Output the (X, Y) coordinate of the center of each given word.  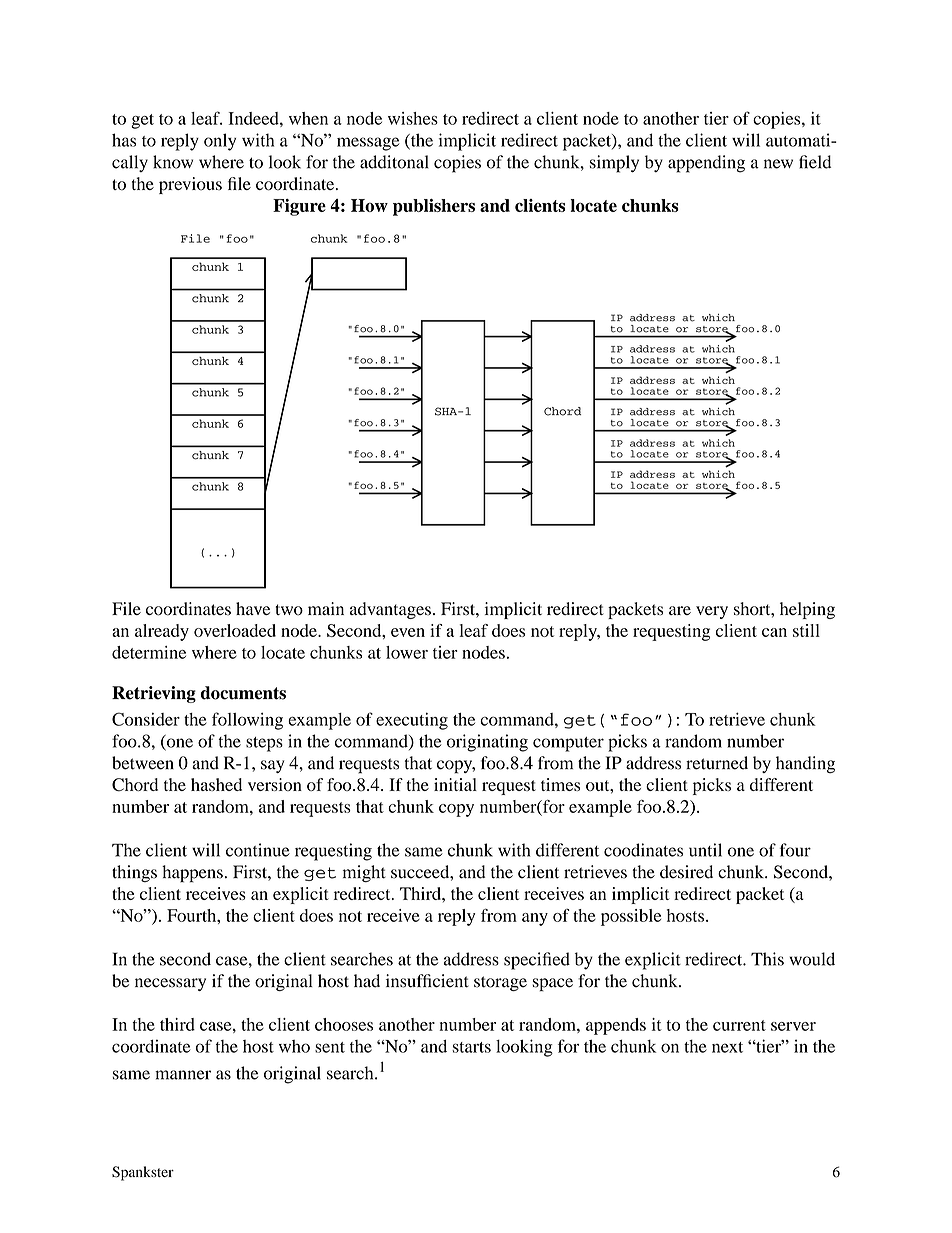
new (778, 164)
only (220, 142)
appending (706, 164)
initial (455, 784)
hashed (216, 784)
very (712, 612)
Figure (299, 207)
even (408, 632)
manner (183, 1075)
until (705, 850)
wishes (413, 118)
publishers (434, 207)
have (253, 608)
